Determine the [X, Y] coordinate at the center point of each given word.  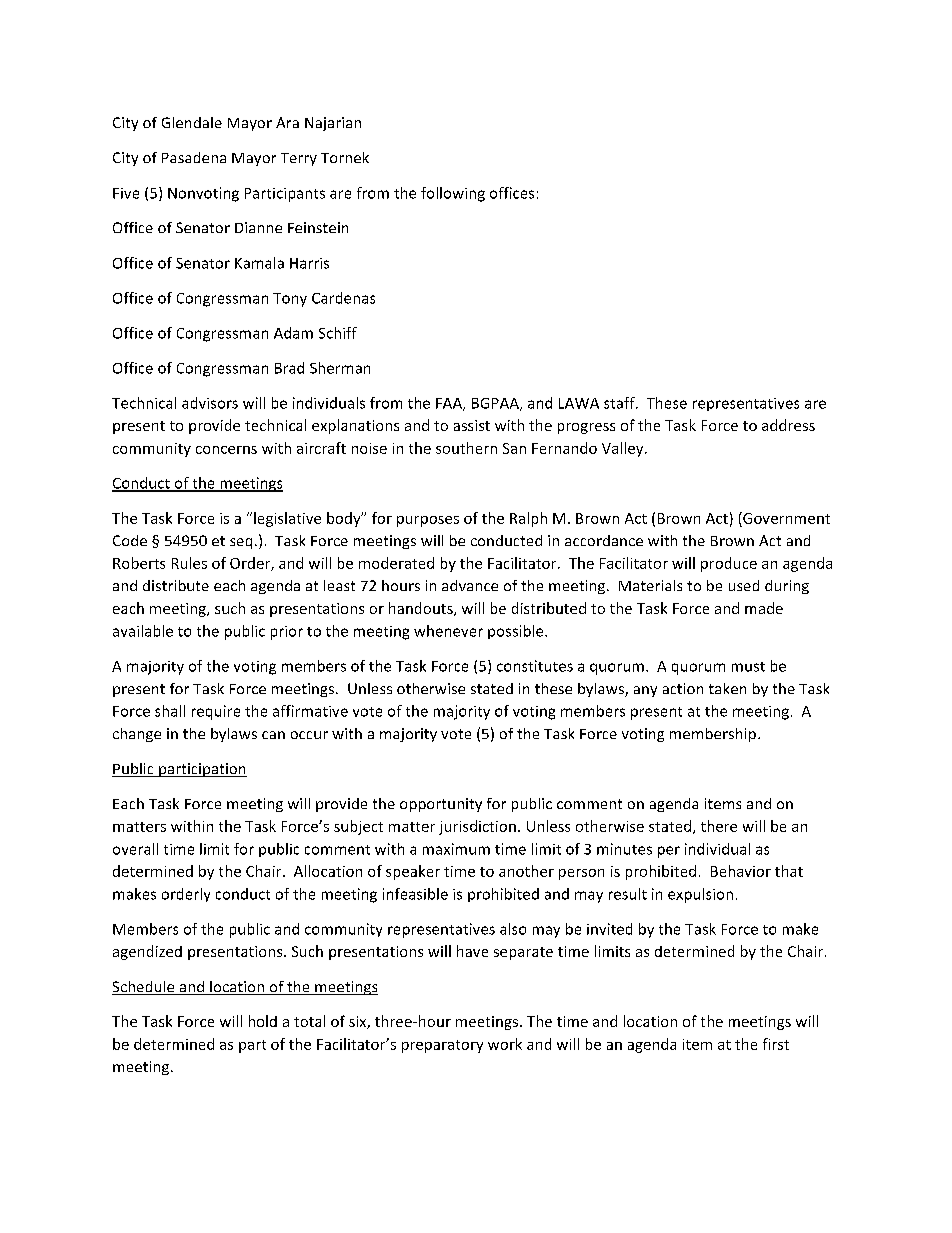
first [776, 1044]
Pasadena [194, 157]
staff [620, 403]
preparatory [442, 1046]
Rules [189, 563]
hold [263, 1021]
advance [470, 585]
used [744, 585]
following [453, 194]
